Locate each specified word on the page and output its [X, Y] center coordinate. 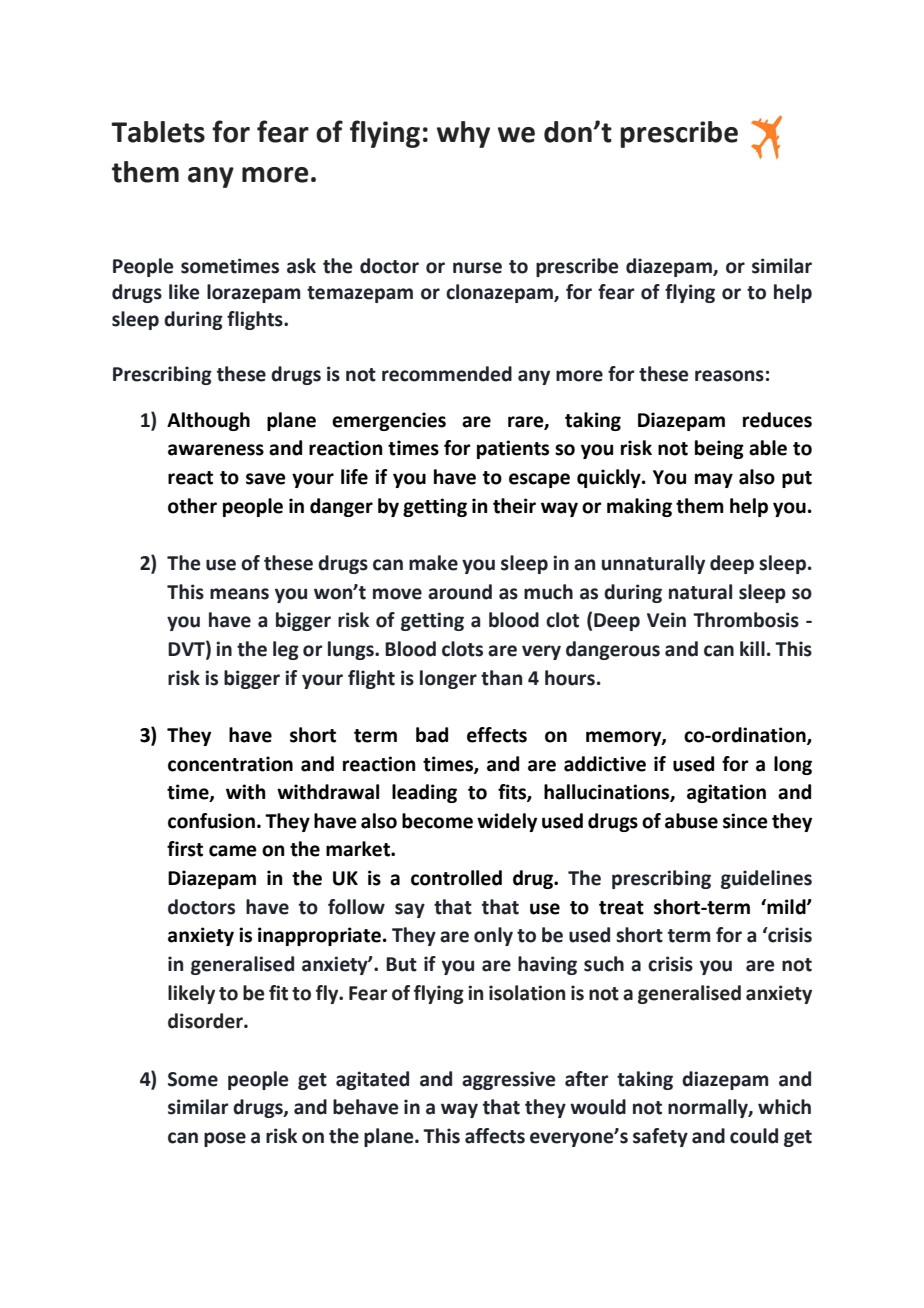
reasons [729, 376]
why [463, 134]
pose [225, 1139]
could [754, 1136]
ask [301, 266]
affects [495, 1136]
